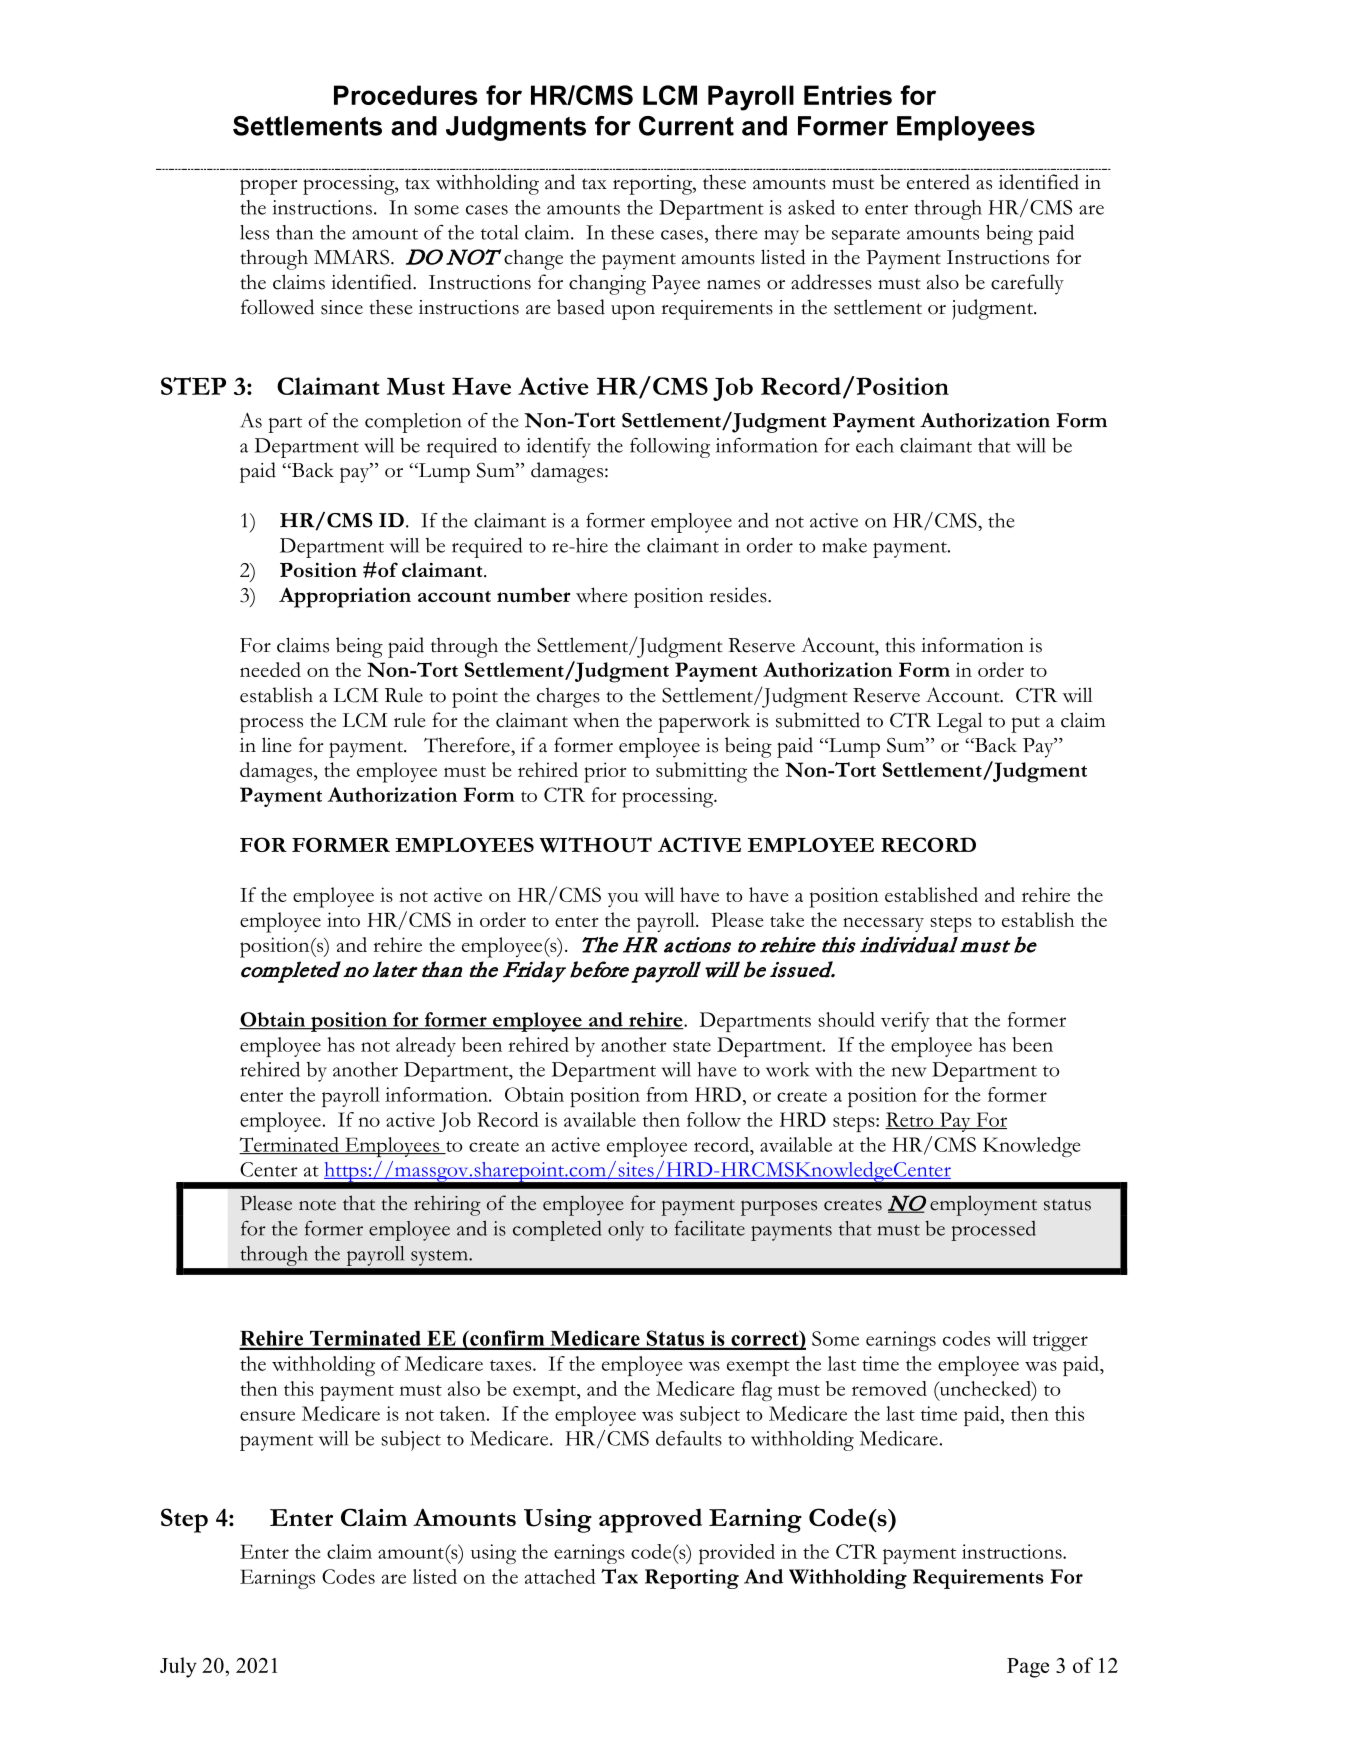 This image has width=1358, height=1758. Describe the element at coordinates (883, 924) in the image. I see `necessary` at that location.
